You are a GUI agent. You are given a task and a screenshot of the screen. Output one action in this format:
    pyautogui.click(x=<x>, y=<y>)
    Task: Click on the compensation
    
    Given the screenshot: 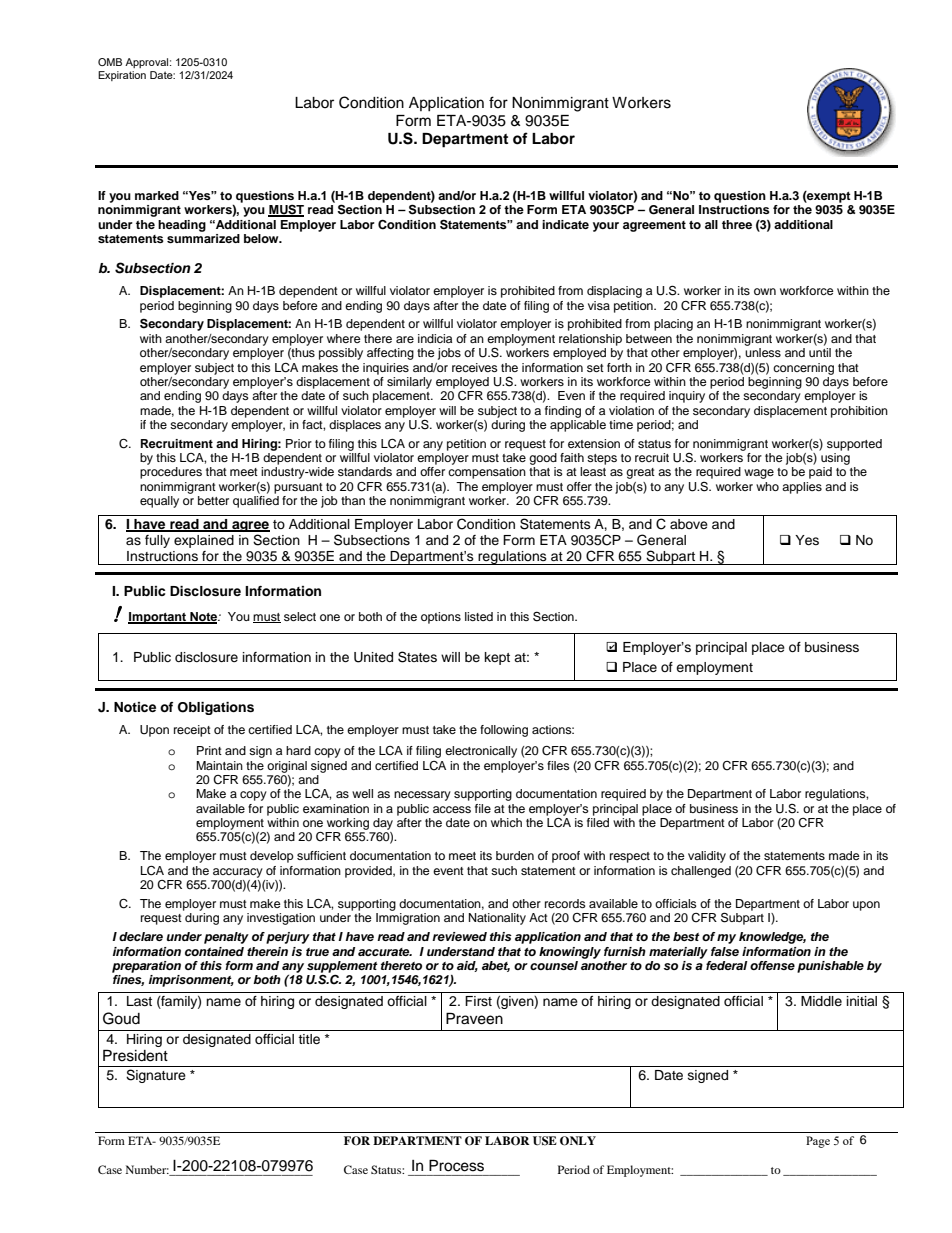 What is the action you would take?
    pyautogui.click(x=487, y=473)
